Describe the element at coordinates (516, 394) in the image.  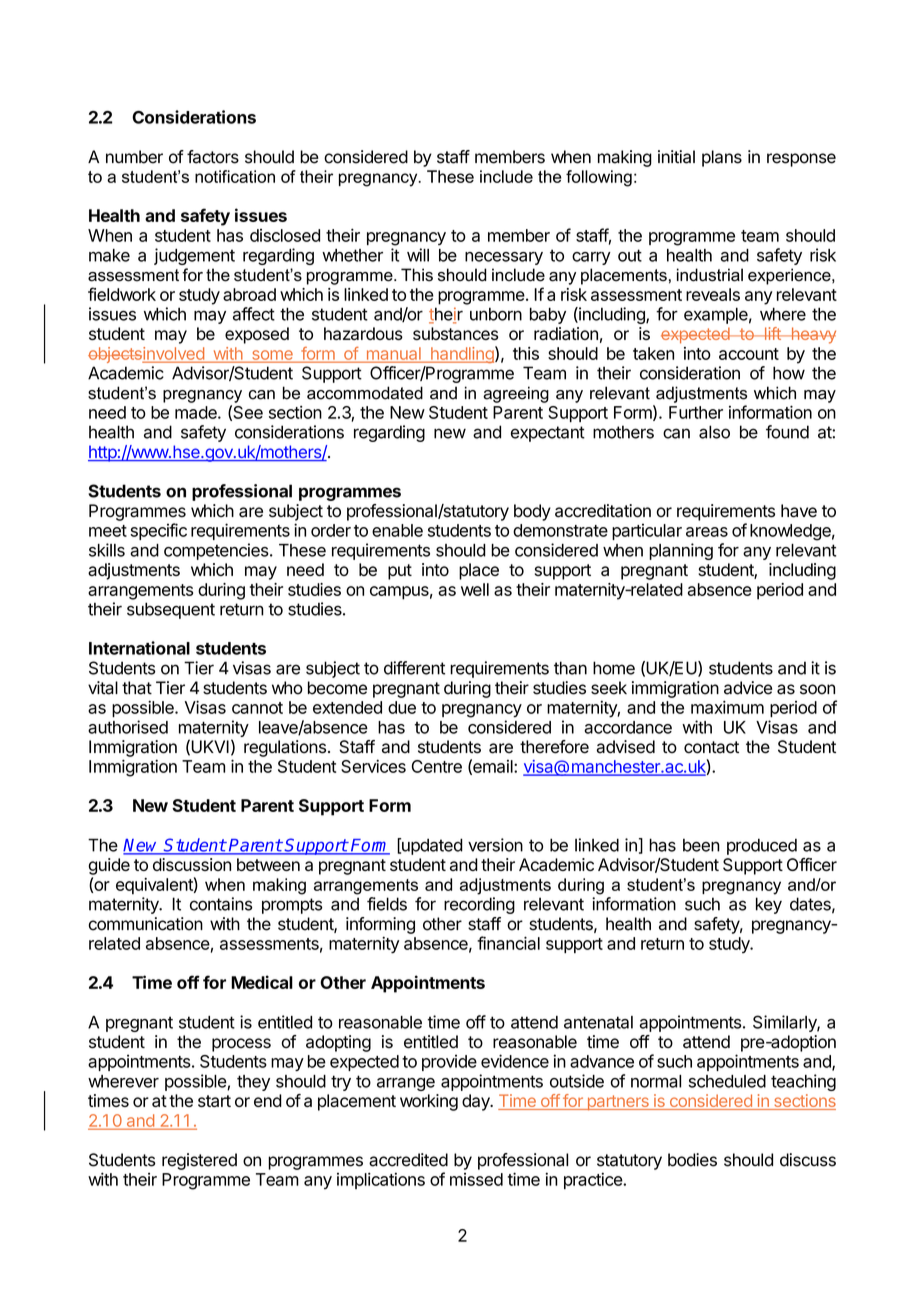
I see `agreeing` at that location.
